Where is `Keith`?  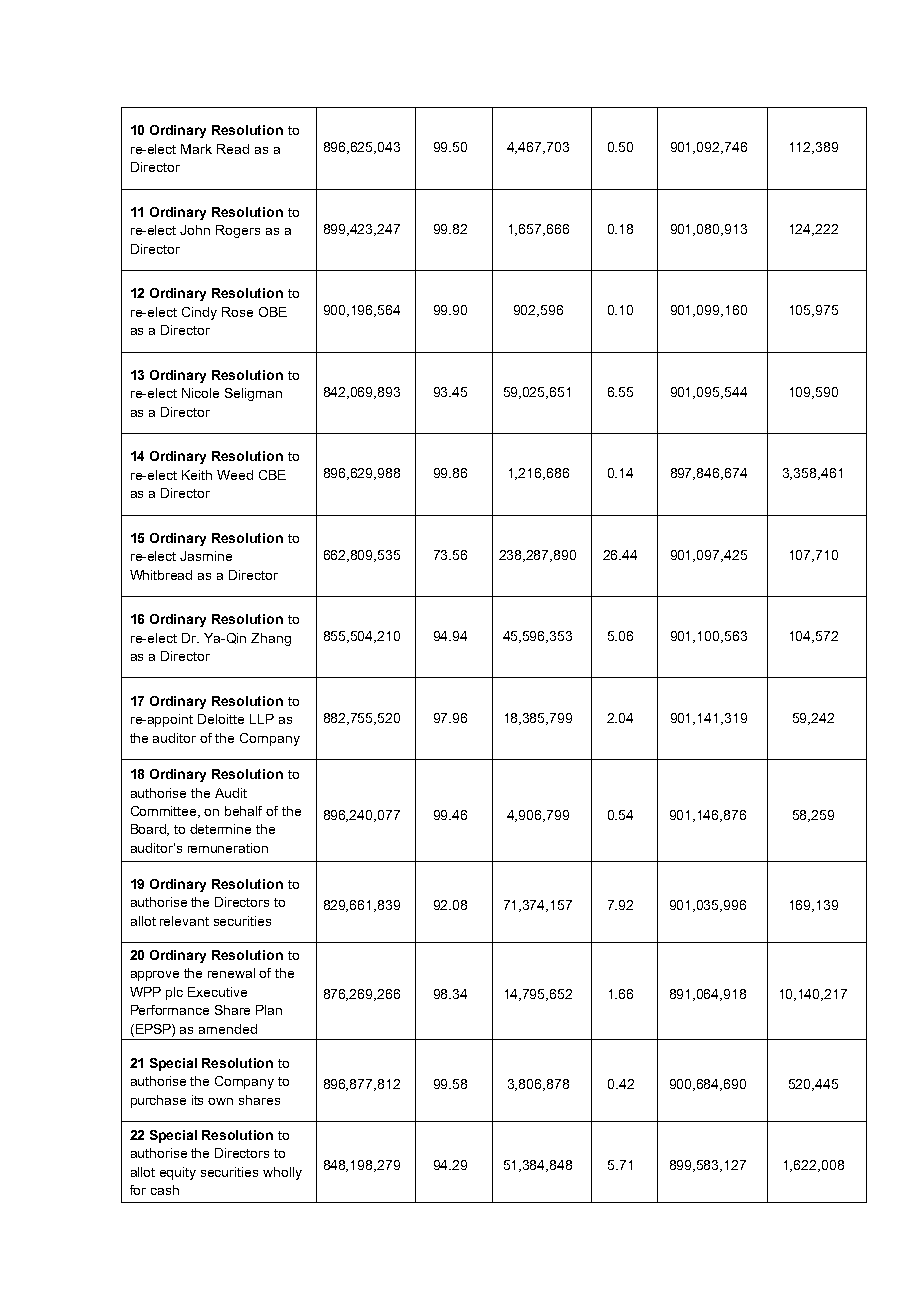 Keith is located at coordinates (197, 475).
